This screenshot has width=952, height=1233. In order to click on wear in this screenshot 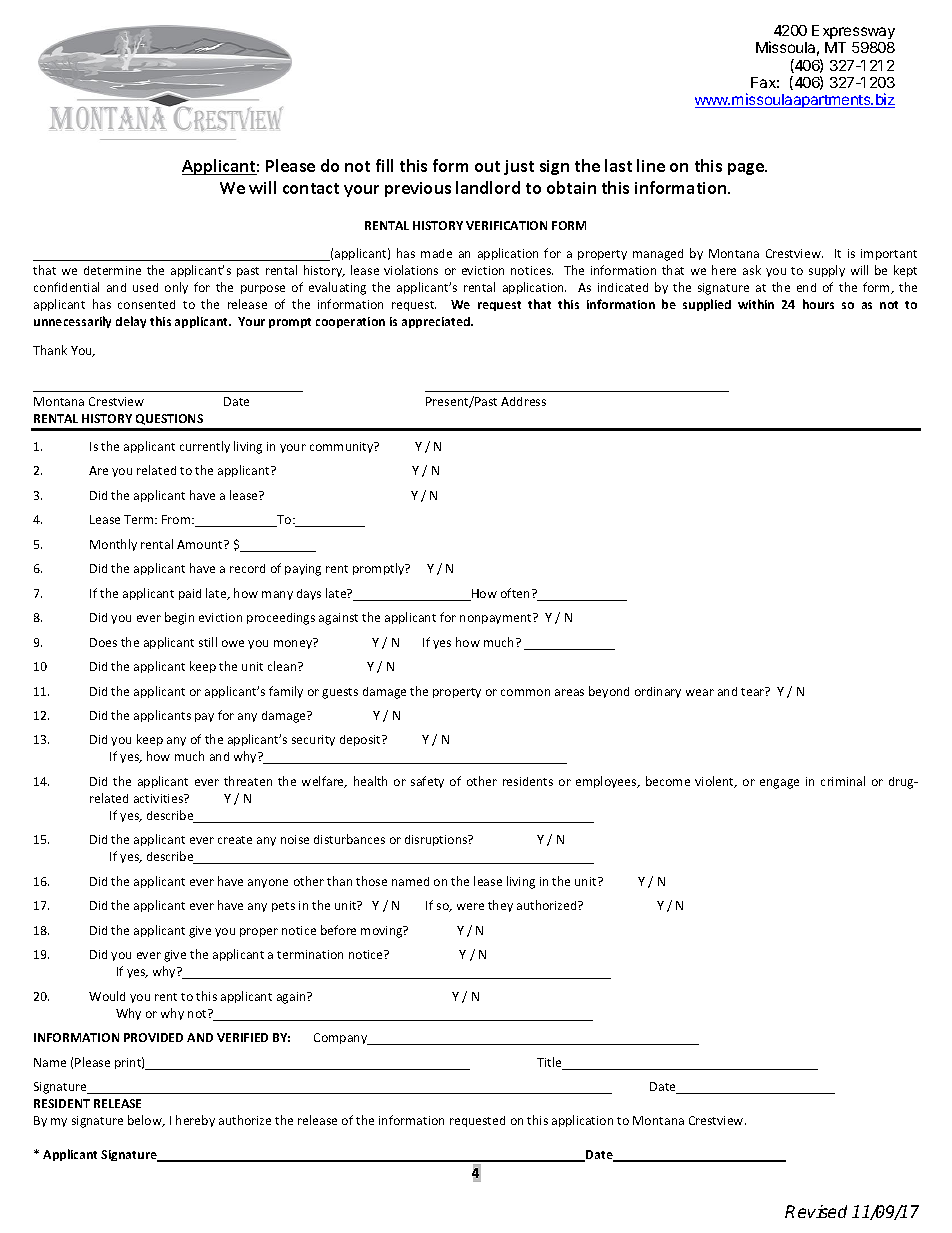, I will do `click(700, 692)`.
